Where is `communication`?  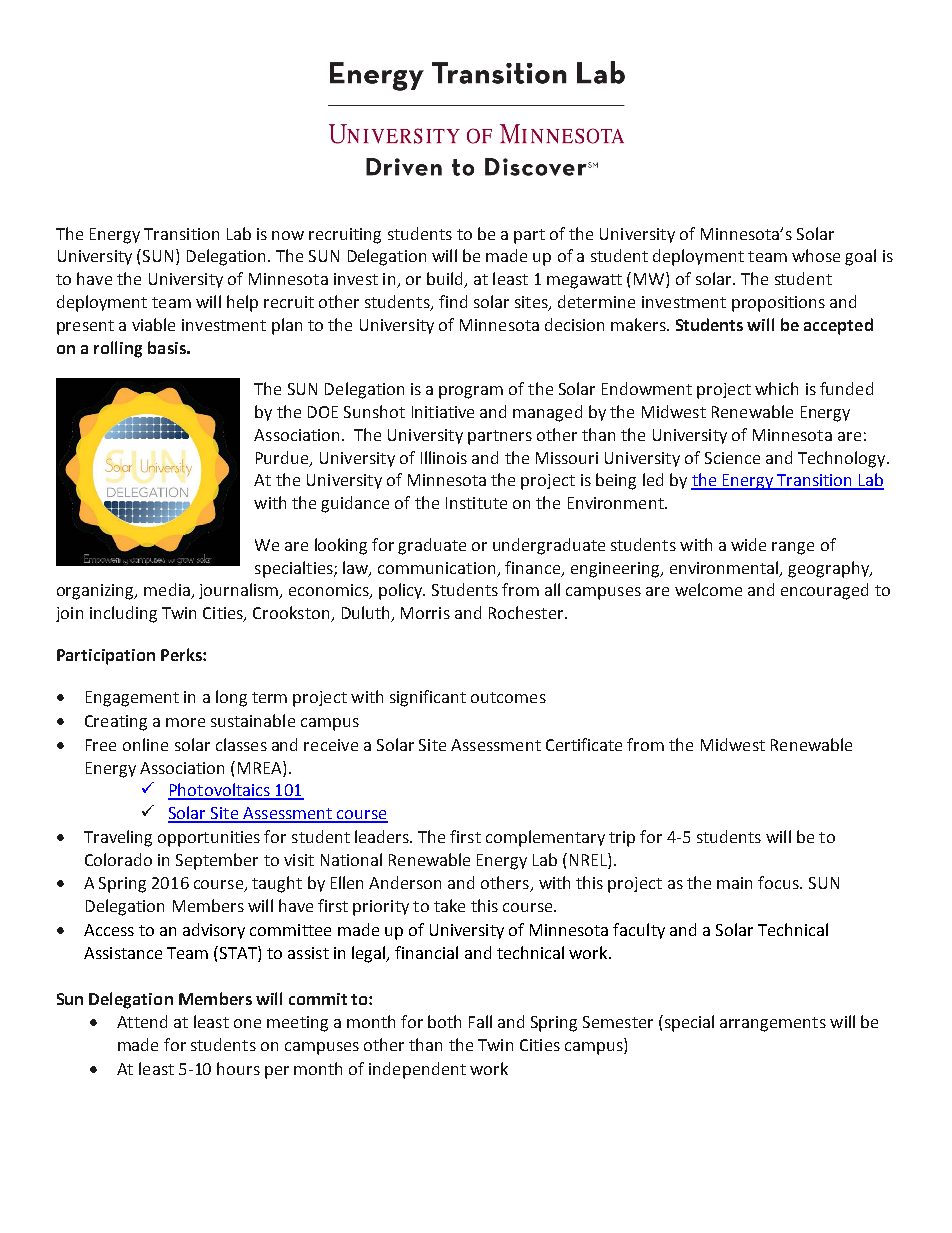 communication is located at coordinates (436, 568).
